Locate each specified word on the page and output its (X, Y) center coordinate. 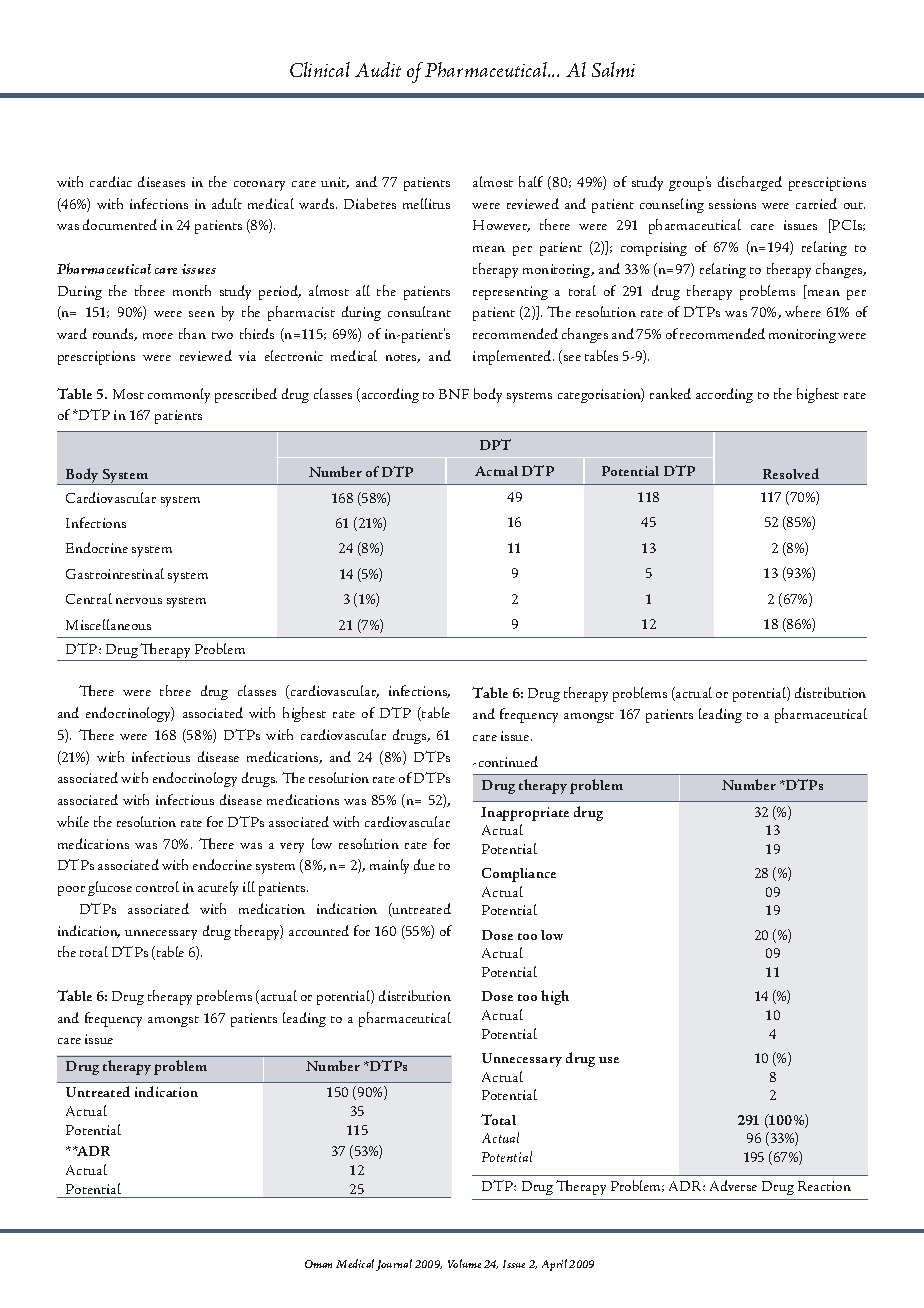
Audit (378, 69)
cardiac (111, 181)
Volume (464, 1263)
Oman (318, 1264)
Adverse (733, 1185)
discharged (750, 183)
